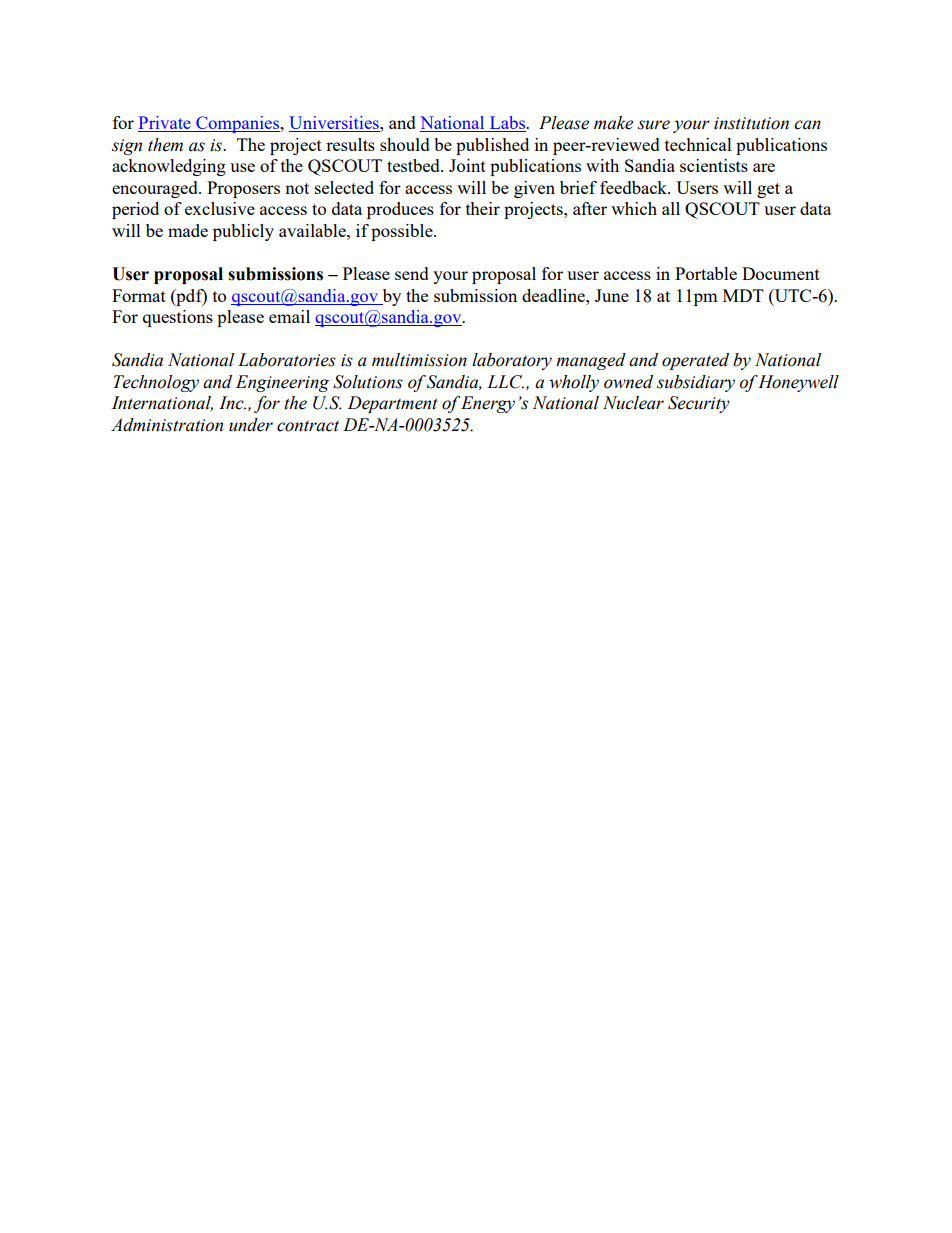 Image resolution: width=952 pixels, height=1233 pixels. What do you see at coordinates (393, 404) in the screenshot?
I see `Department` at bounding box center [393, 404].
